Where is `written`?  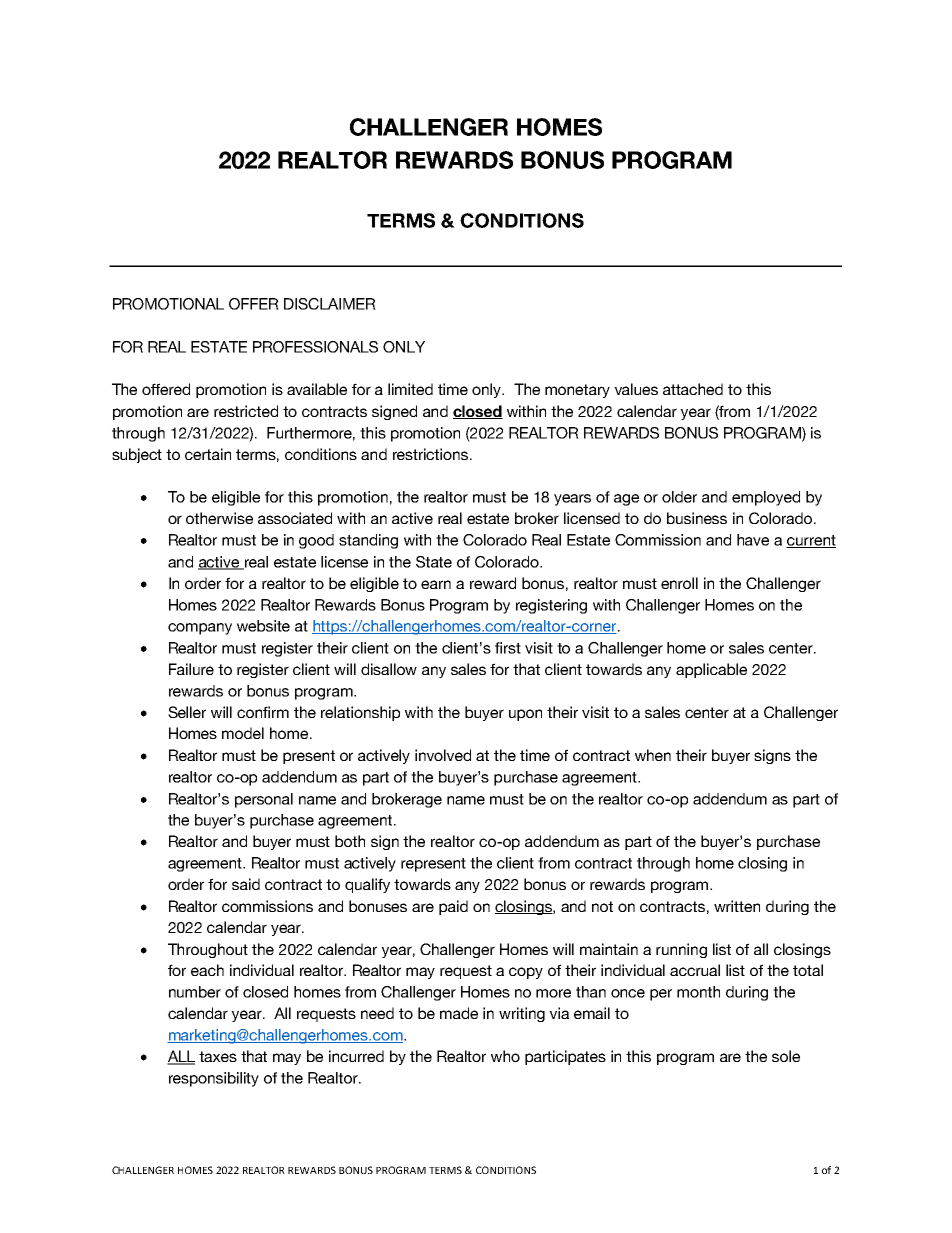
written is located at coordinates (737, 906).
